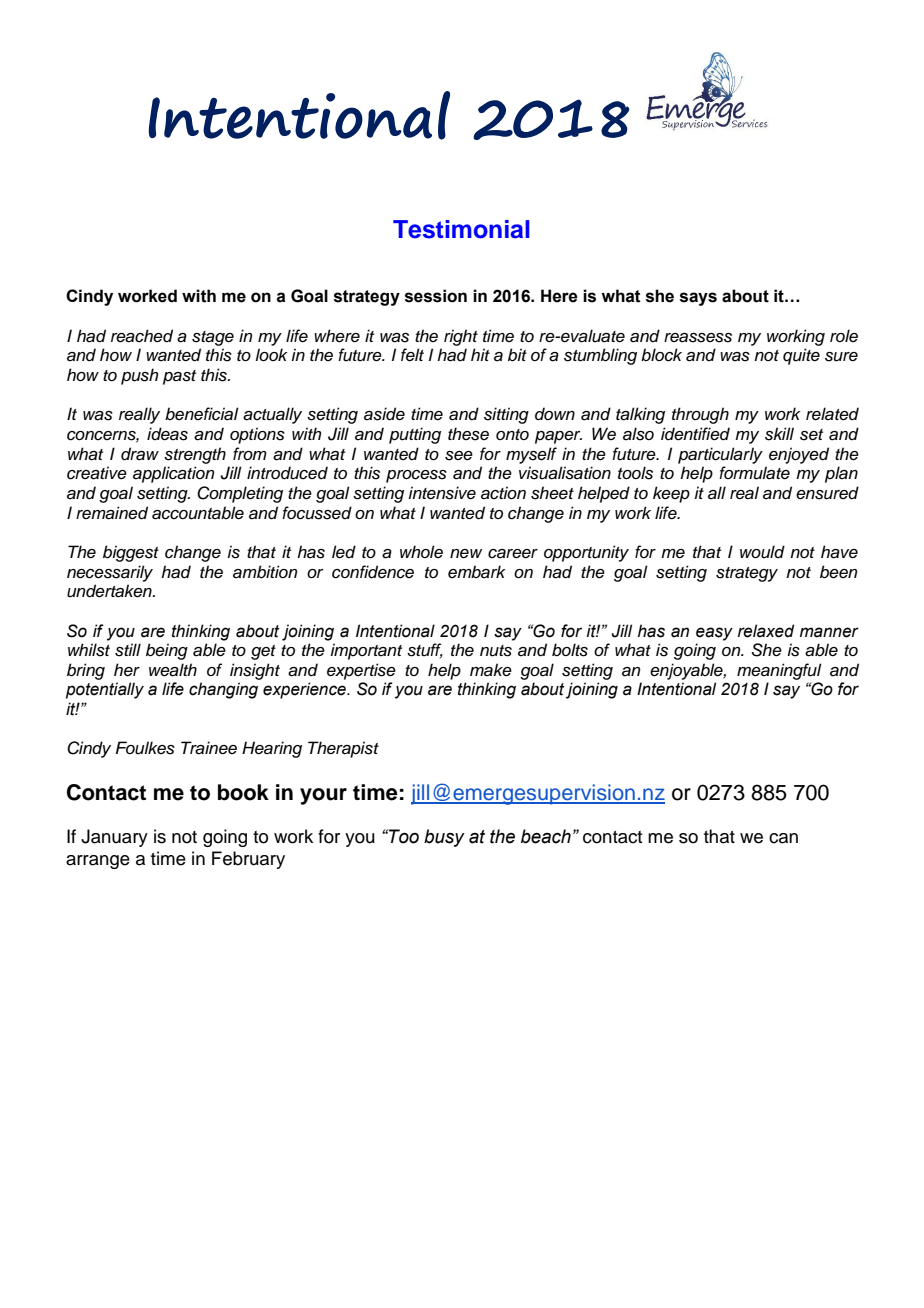 The image size is (924, 1308). Describe the element at coordinates (766, 631) in the document. I see `relaxed` at that location.
